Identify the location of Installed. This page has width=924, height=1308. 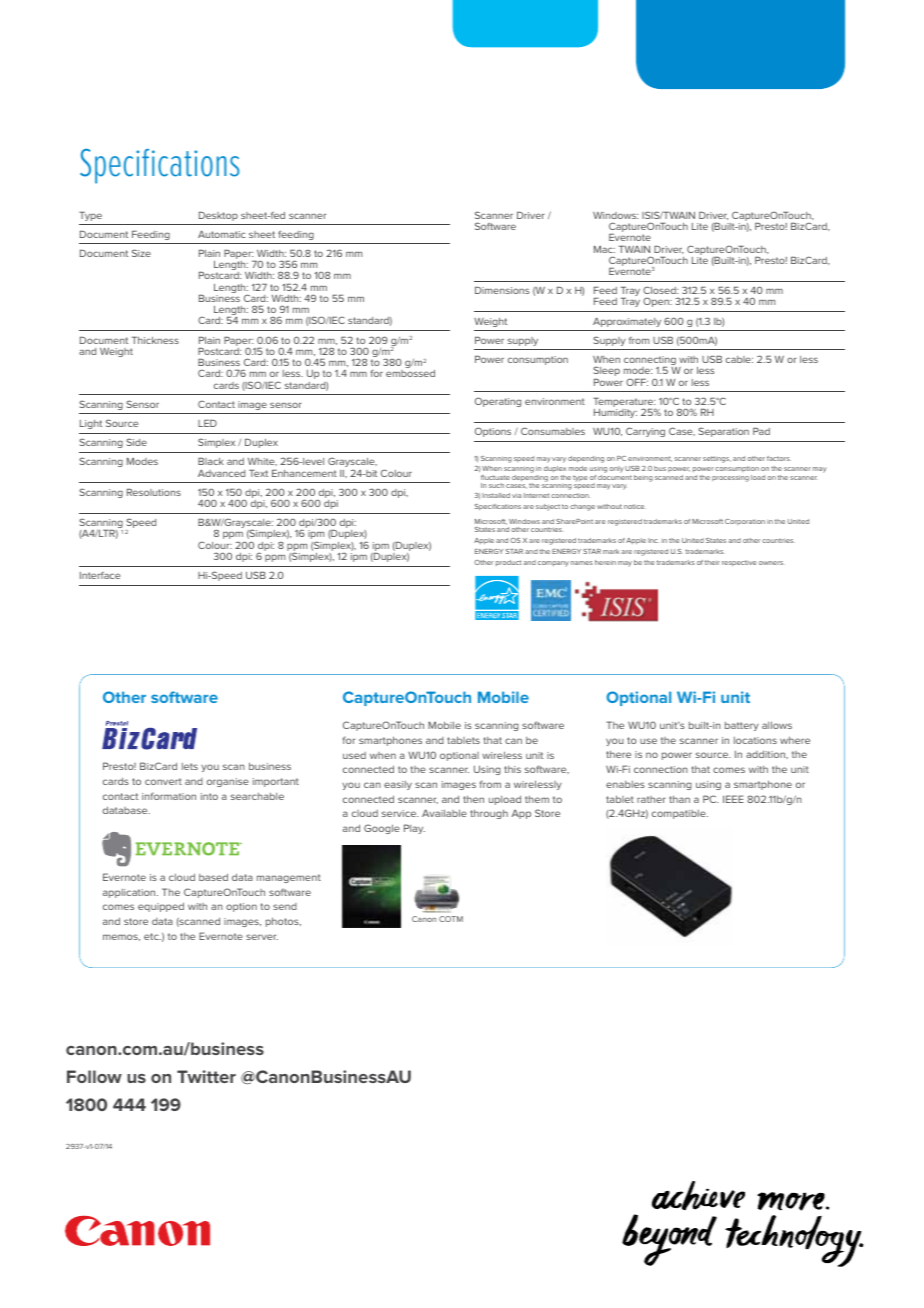
(496, 495).
